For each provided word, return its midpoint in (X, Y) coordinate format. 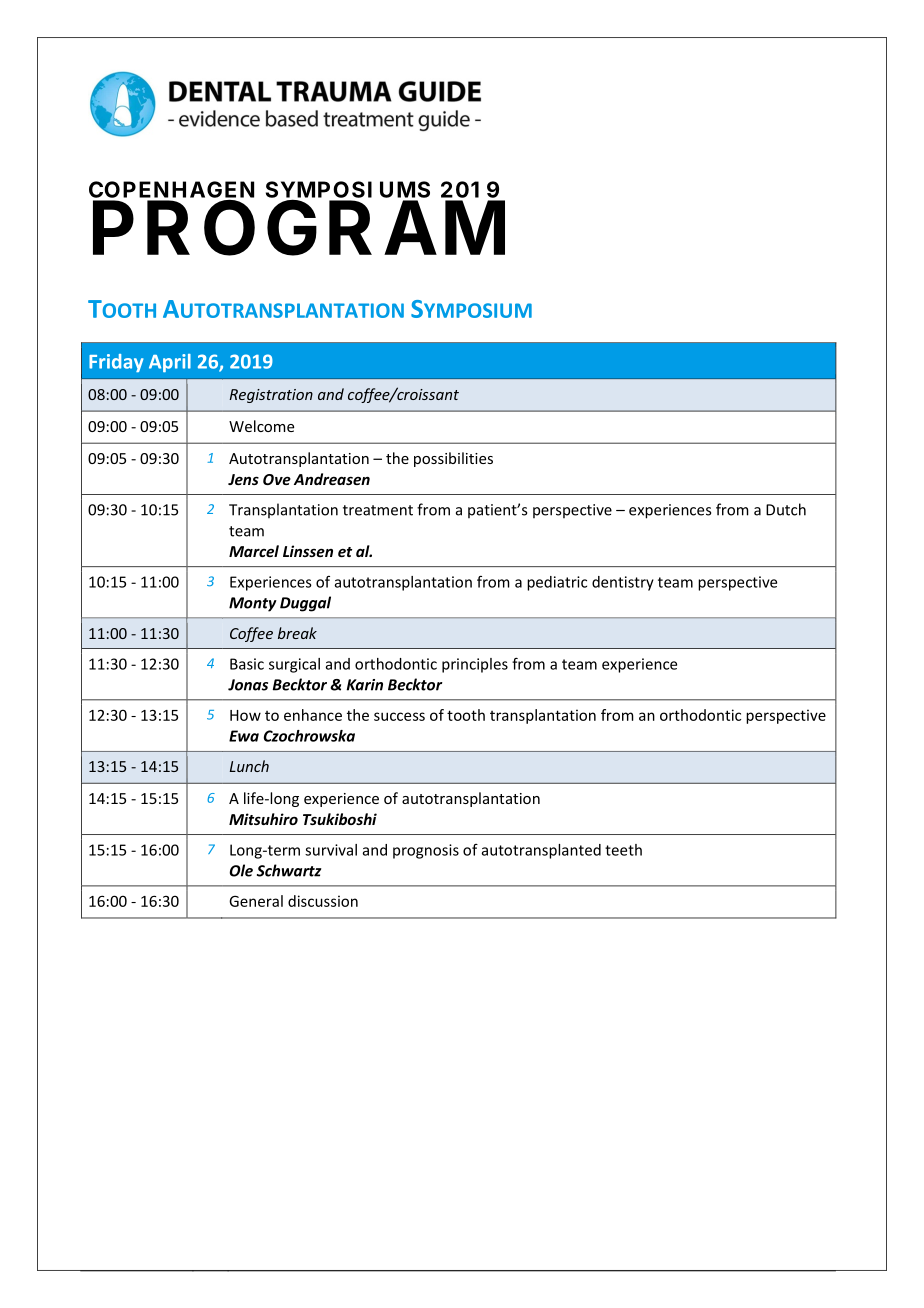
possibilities (453, 459)
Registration (271, 396)
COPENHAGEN (171, 190)
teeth (623, 850)
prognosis (426, 851)
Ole (241, 870)
